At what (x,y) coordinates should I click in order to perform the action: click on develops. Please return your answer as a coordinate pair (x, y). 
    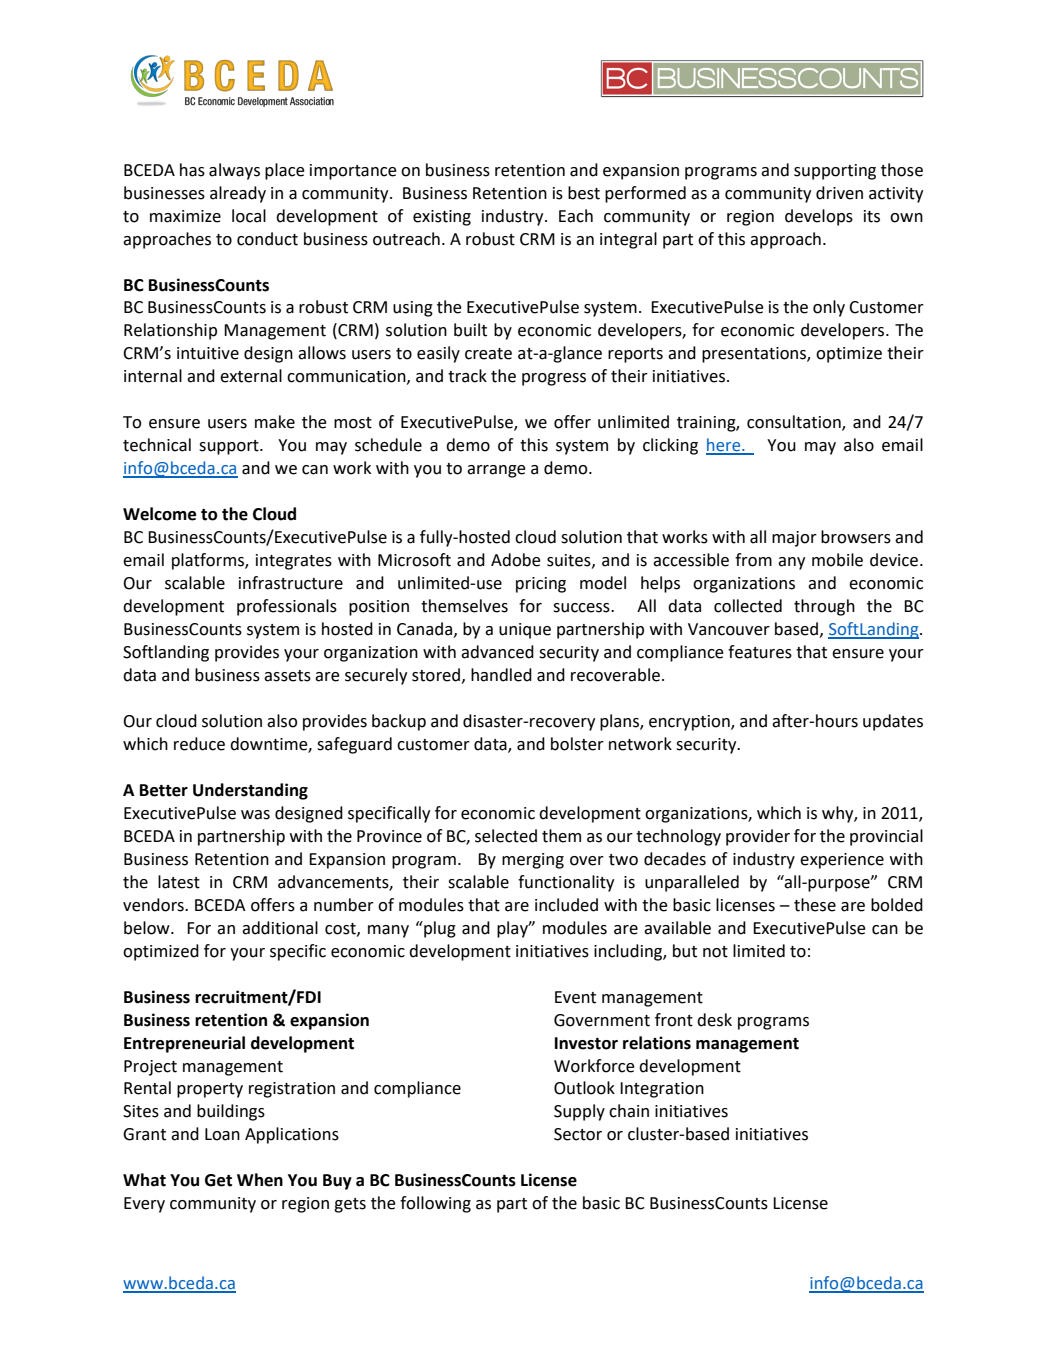
    Looking at the image, I should click on (819, 217).
